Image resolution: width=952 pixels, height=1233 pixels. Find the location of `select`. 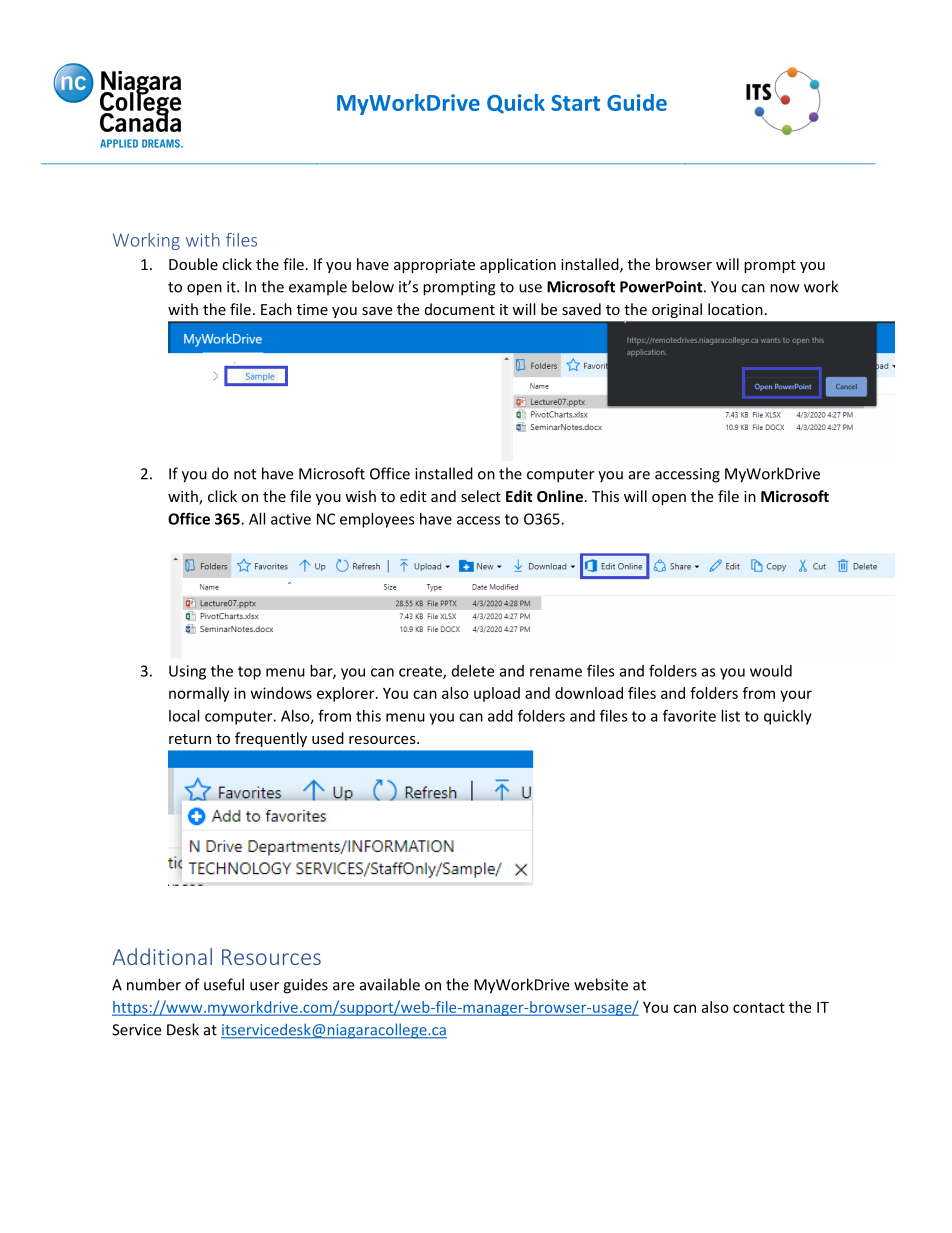

select is located at coordinates (481, 496).
